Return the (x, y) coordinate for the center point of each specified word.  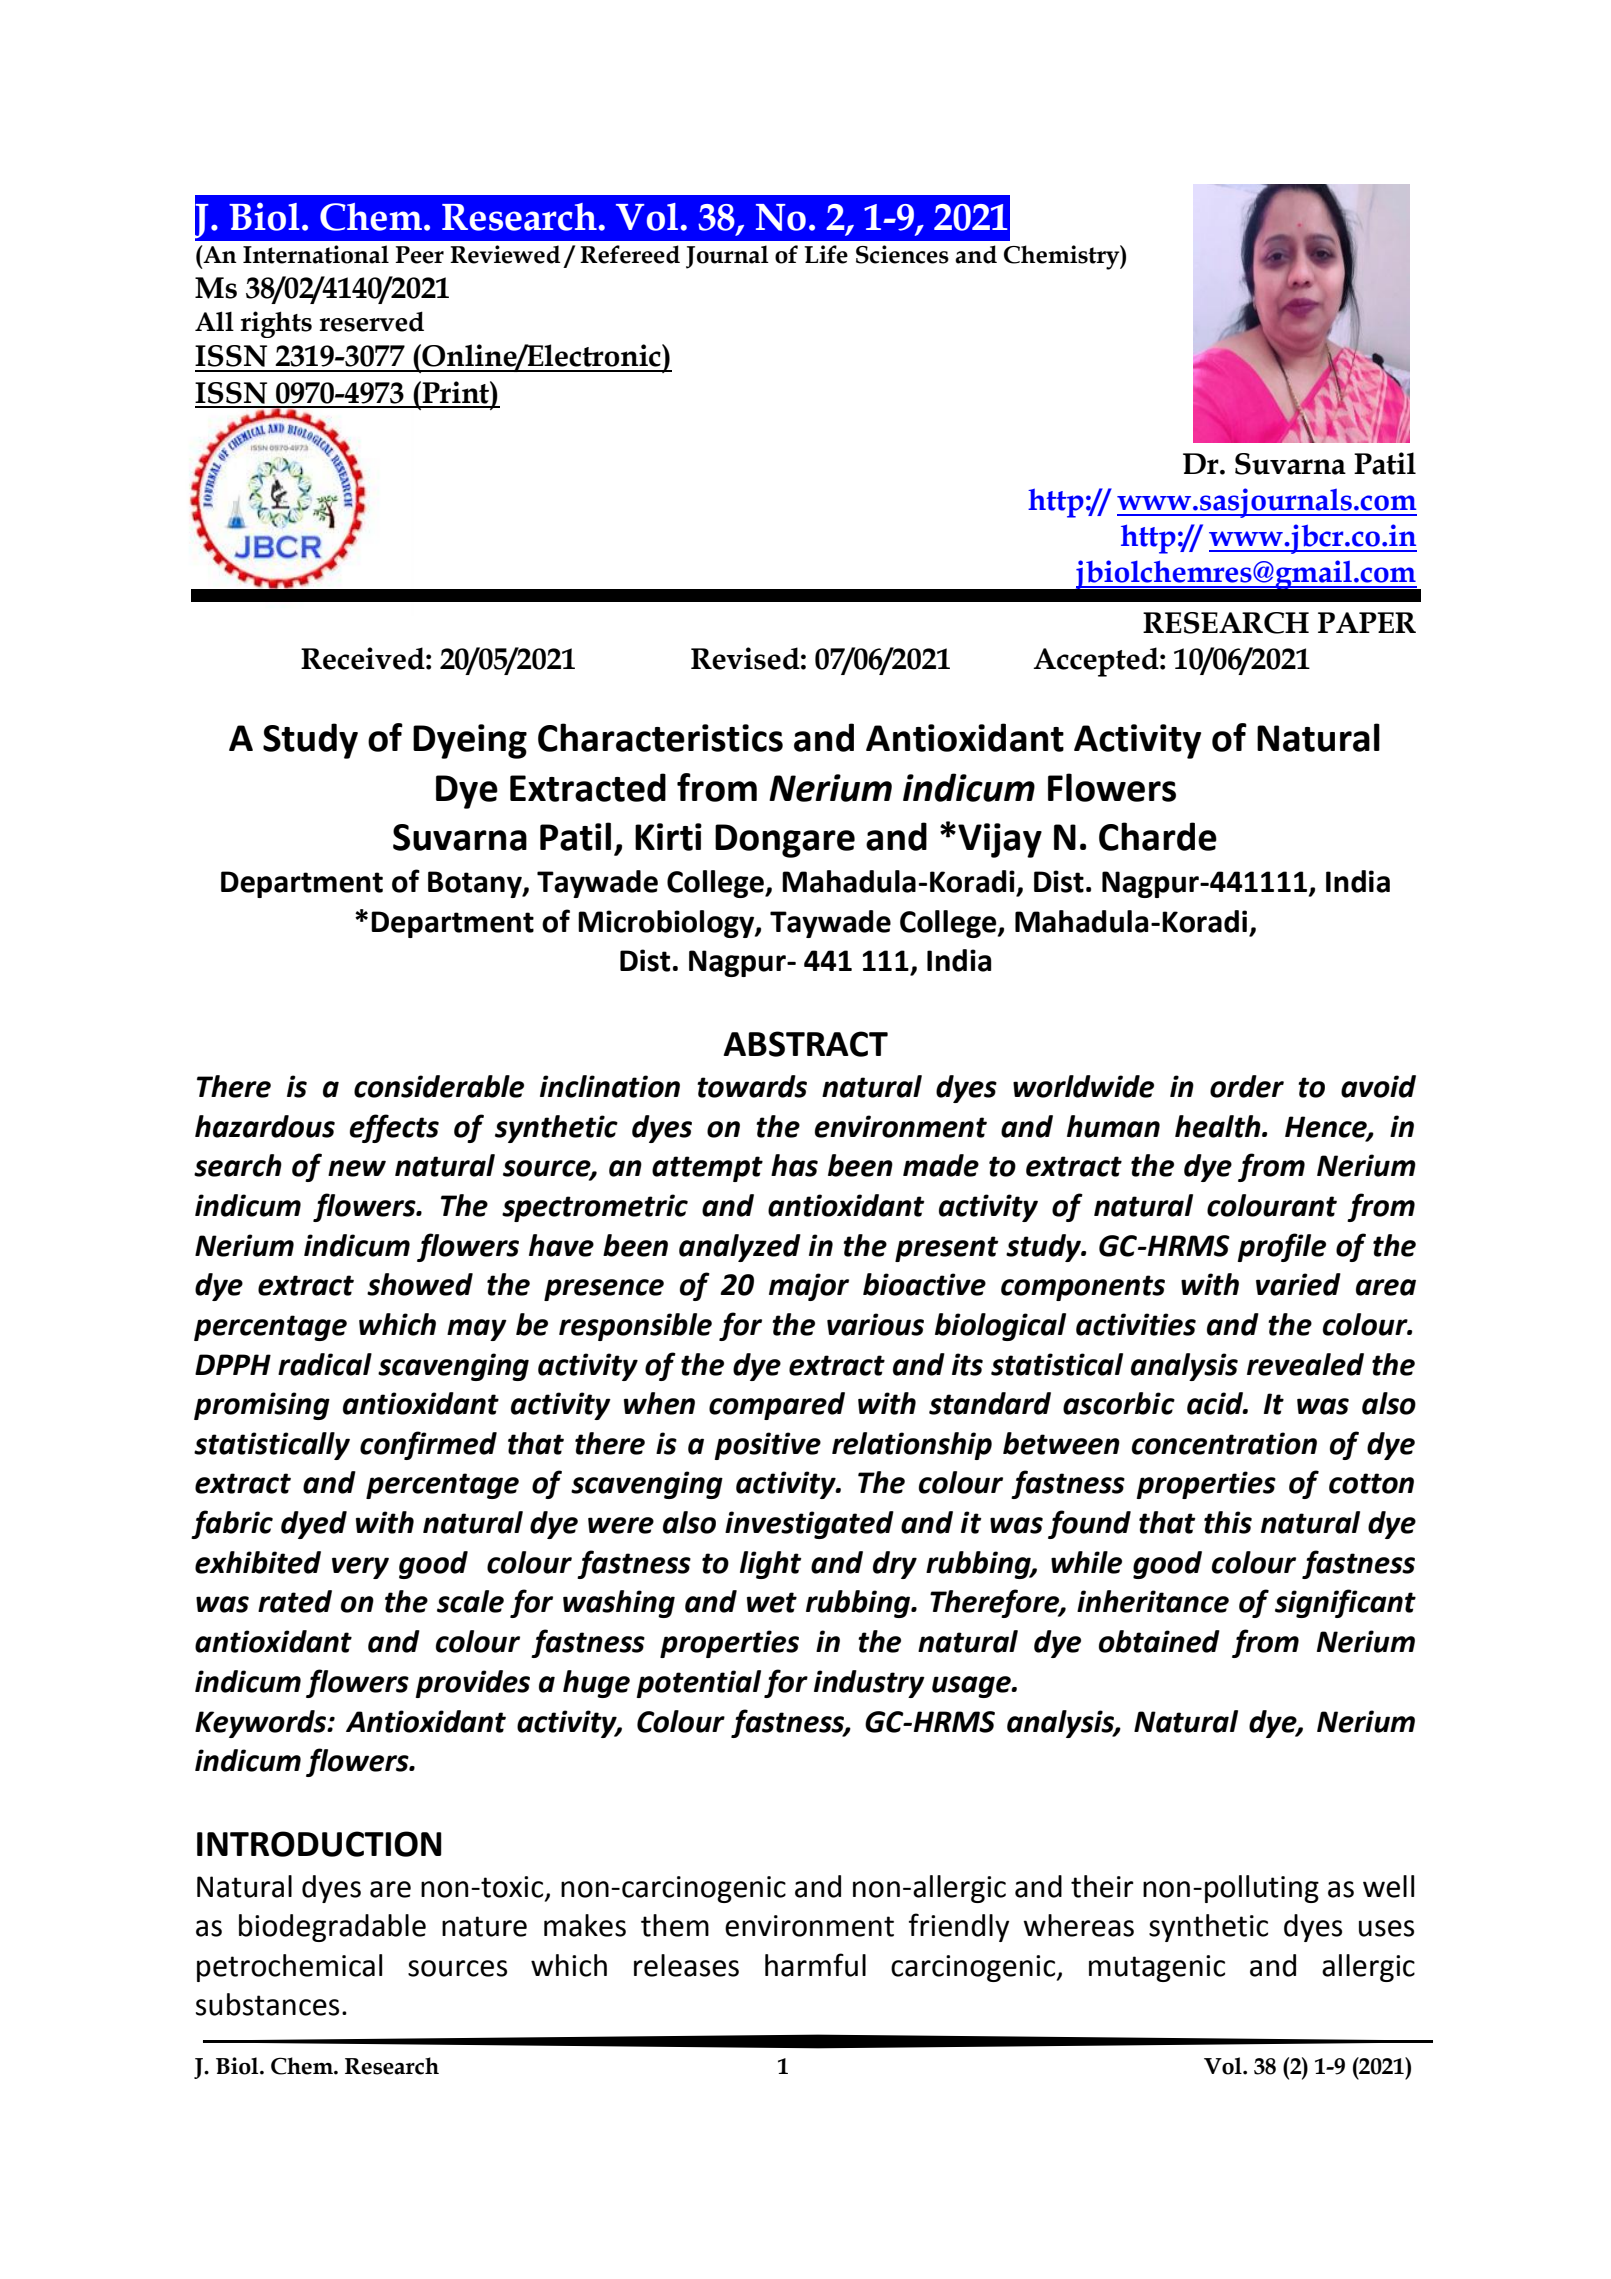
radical (325, 1364)
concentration (1224, 1443)
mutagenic (1157, 1968)
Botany (476, 884)
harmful (815, 1965)
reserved (372, 321)
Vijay (1000, 840)
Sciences (902, 254)
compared (777, 1406)
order (1247, 1086)
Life (826, 254)
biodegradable (332, 1928)
